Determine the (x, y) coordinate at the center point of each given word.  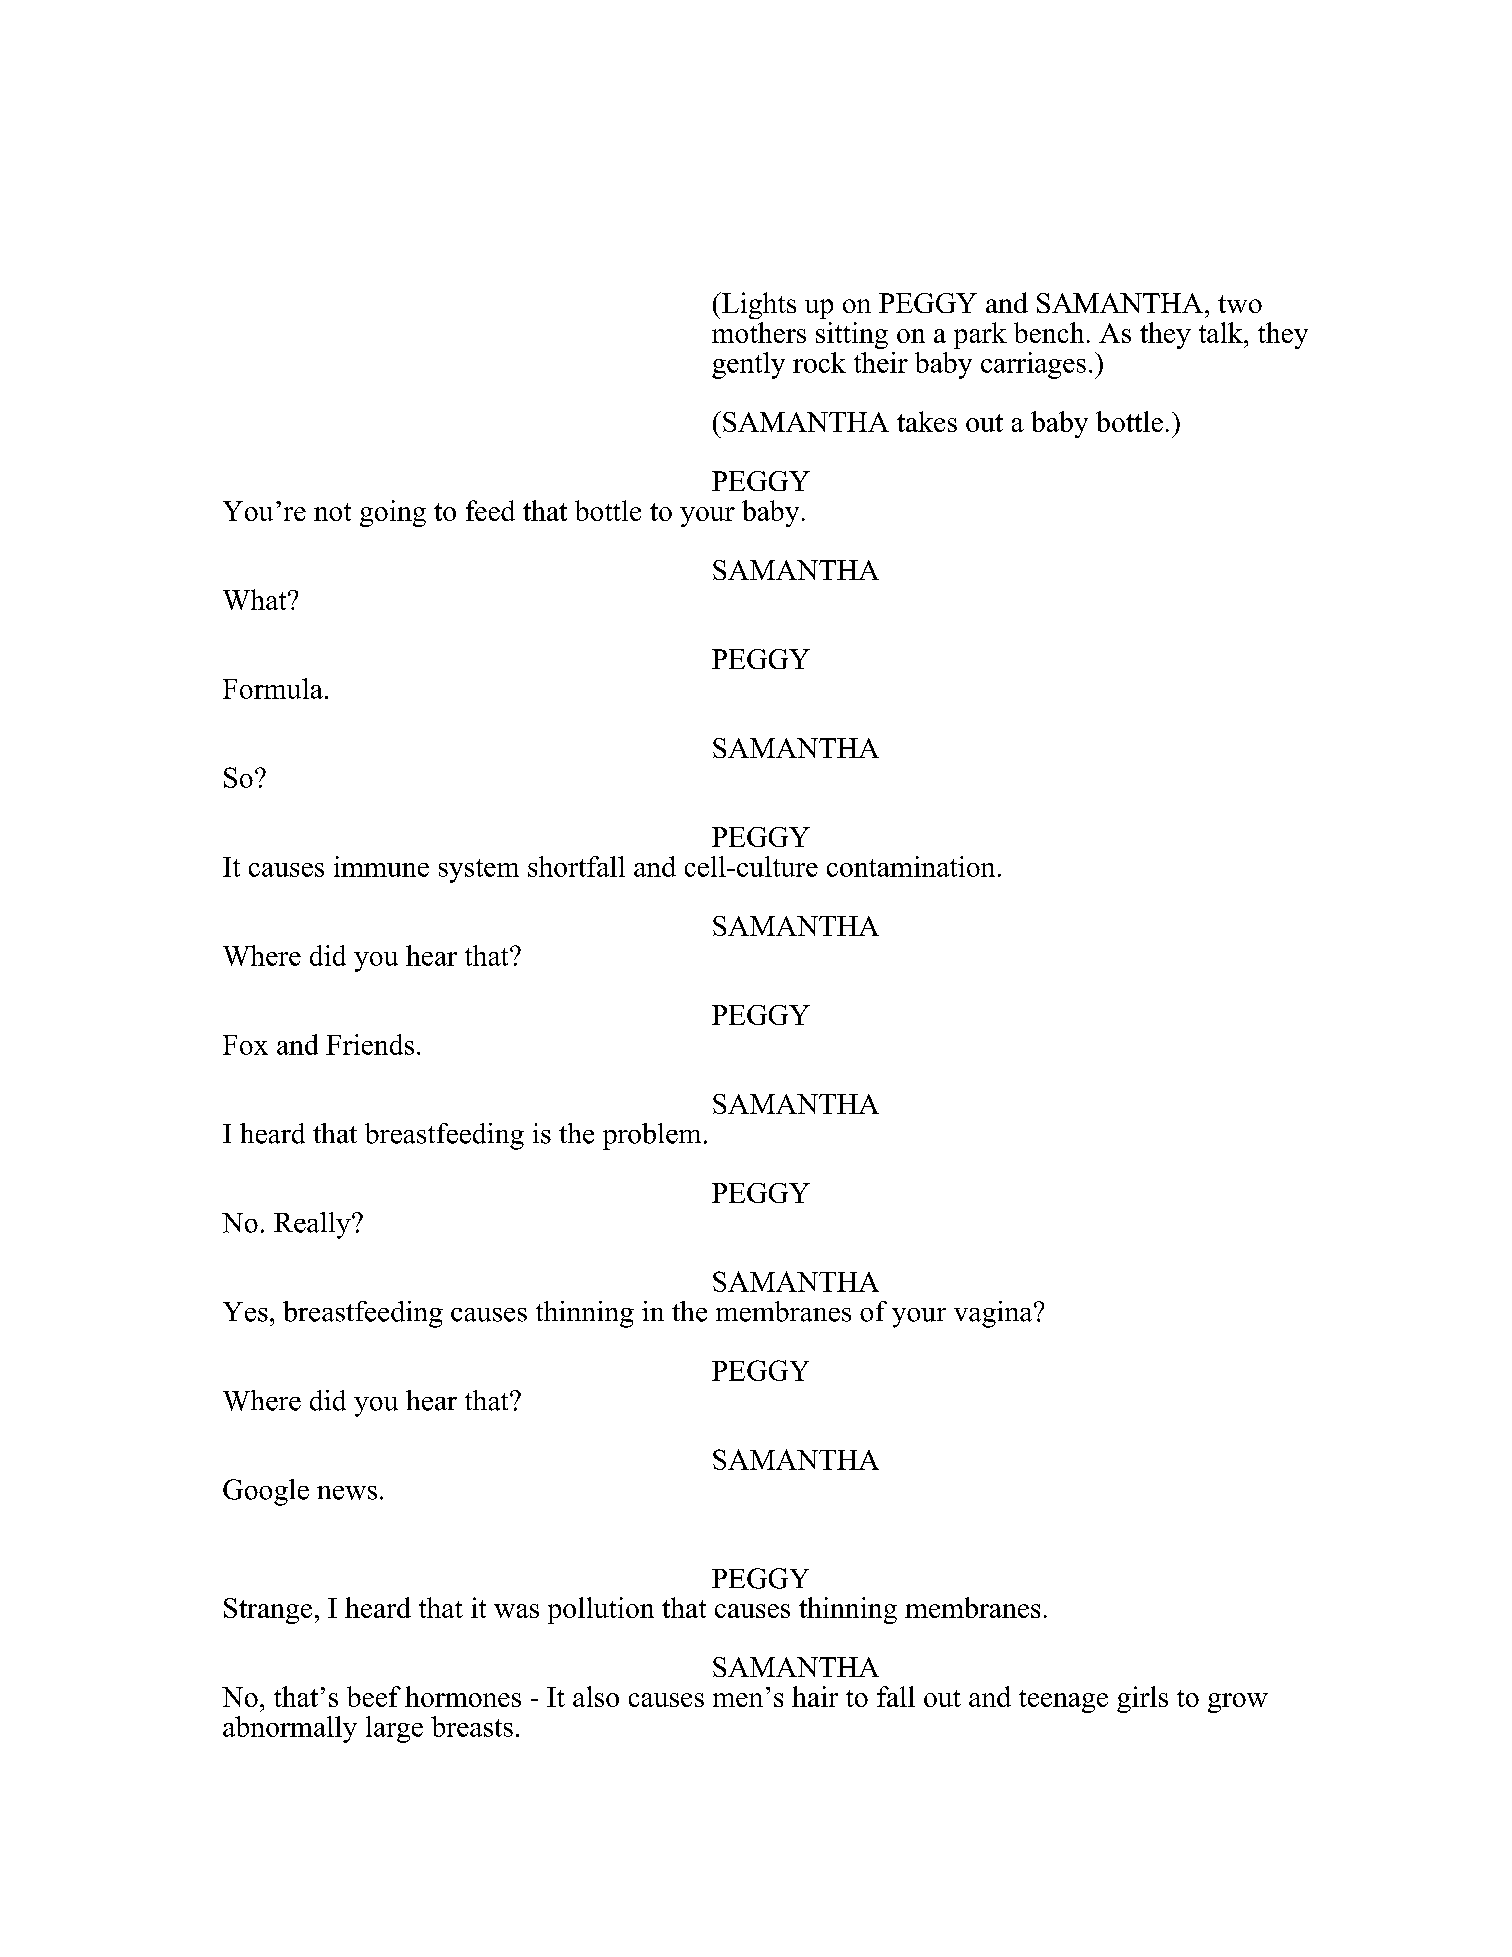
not (332, 512)
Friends (370, 1044)
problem (652, 1136)
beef (374, 1696)
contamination (911, 866)
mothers (759, 332)
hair (815, 1696)
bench (1049, 332)
